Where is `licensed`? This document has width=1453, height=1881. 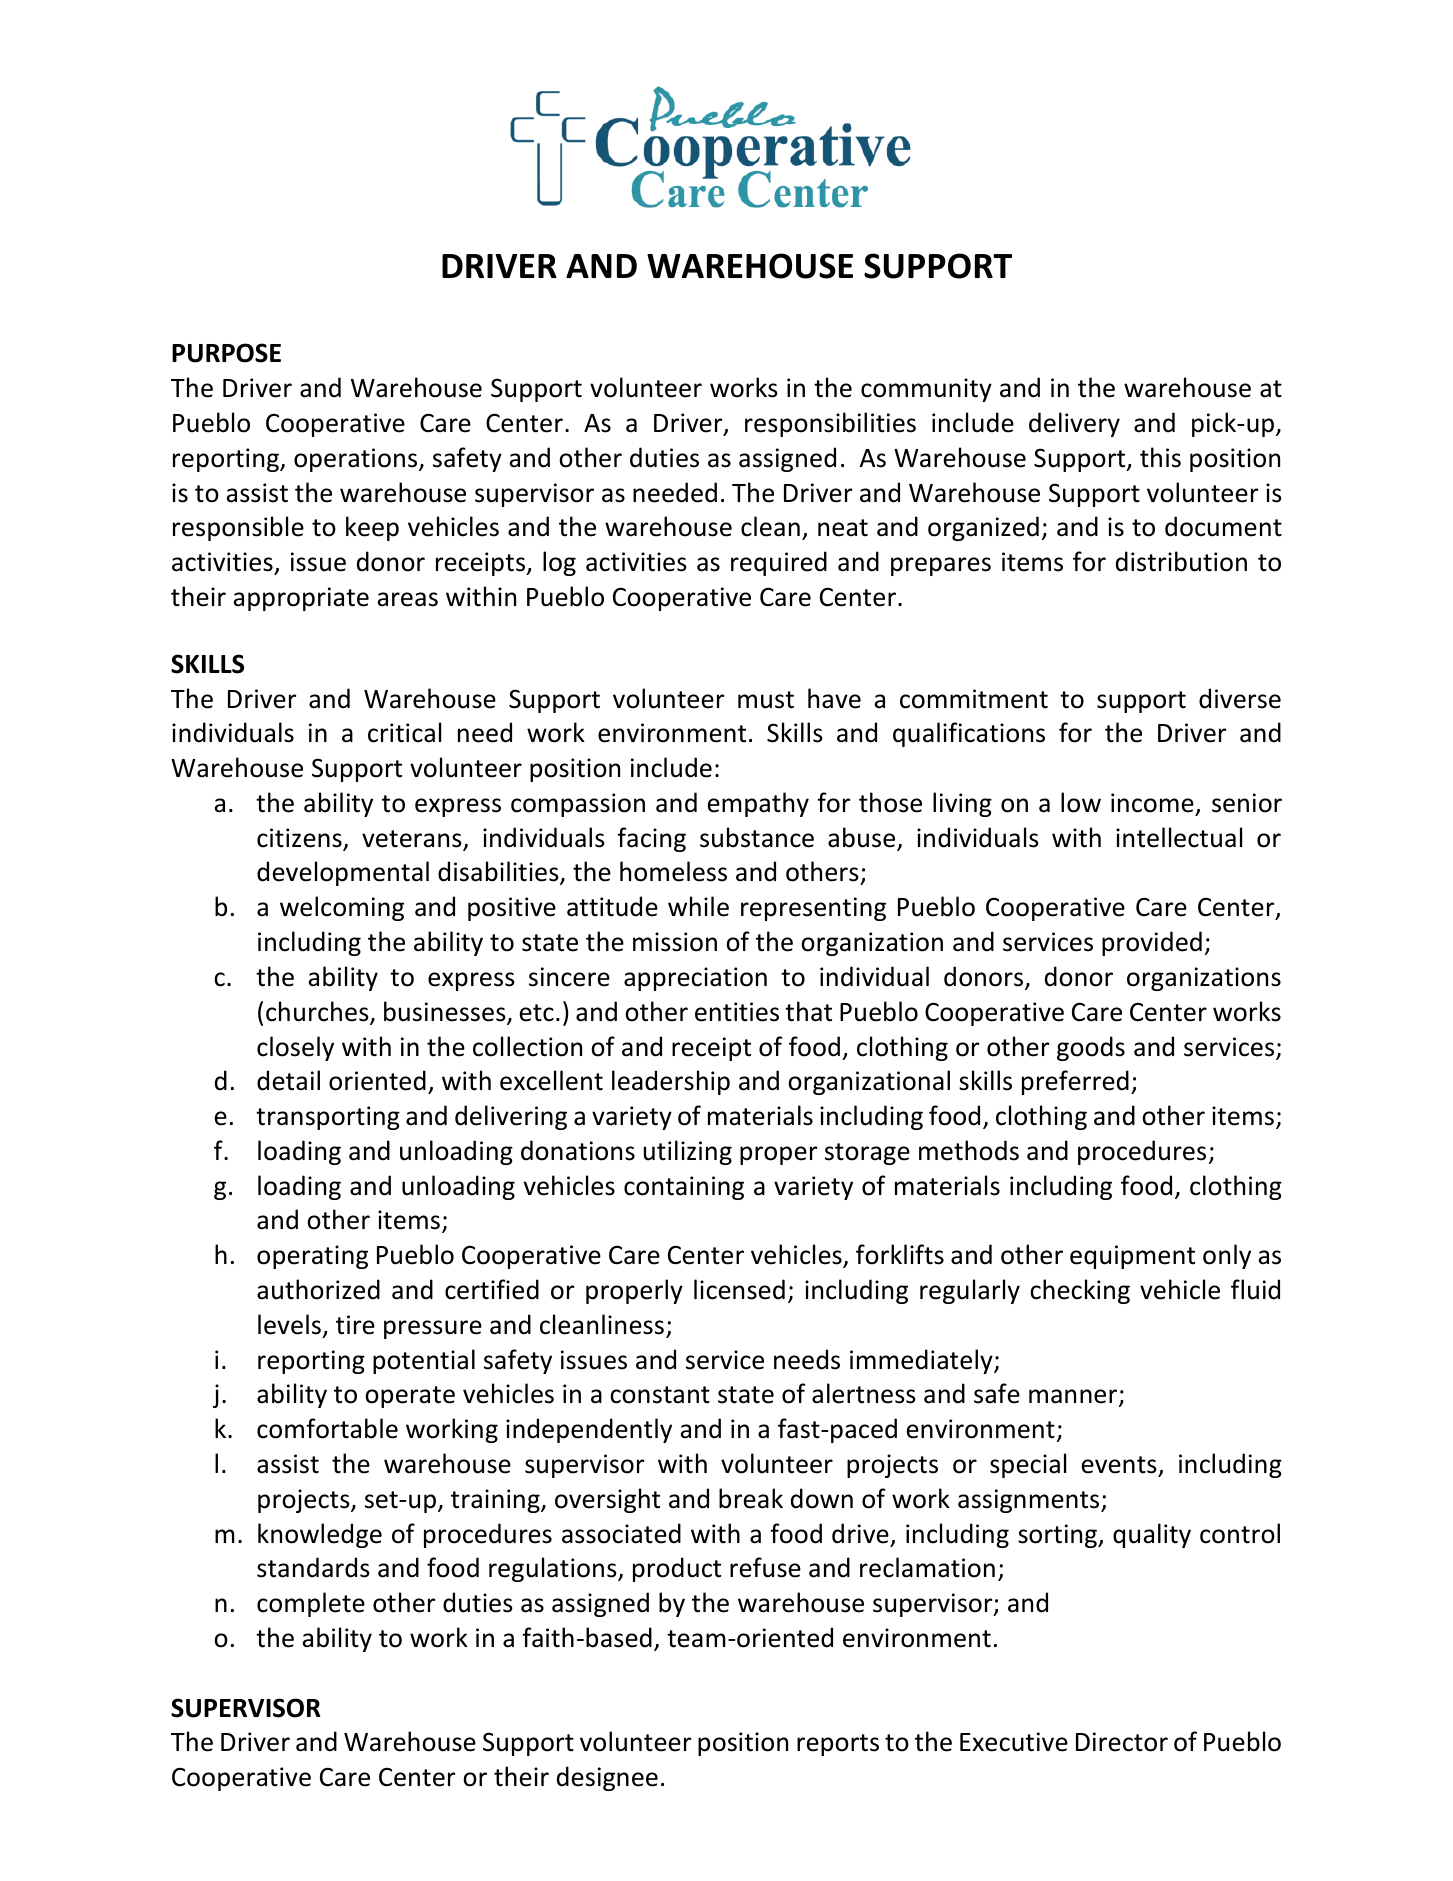
licensed is located at coordinates (739, 1289).
